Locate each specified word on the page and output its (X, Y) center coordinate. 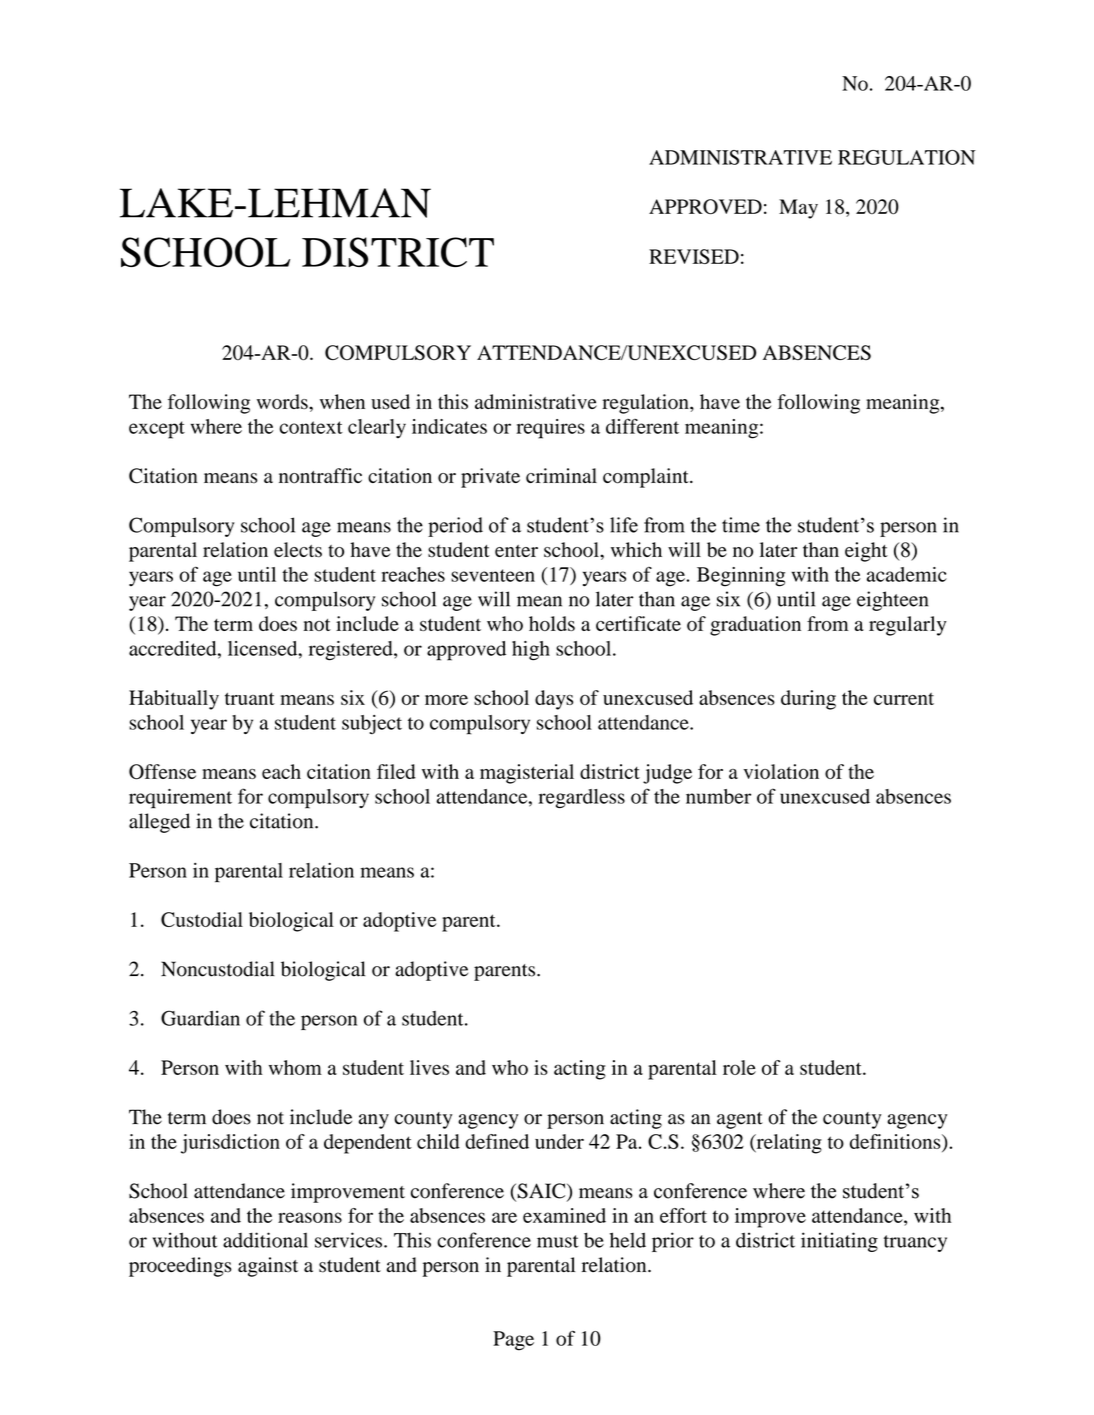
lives (429, 1067)
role (739, 1067)
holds (552, 623)
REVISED (694, 256)
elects (298, 549)
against (268, 1267)
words (283, 402)
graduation (755, 626)
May (798, 209)
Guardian (200, 1018)
